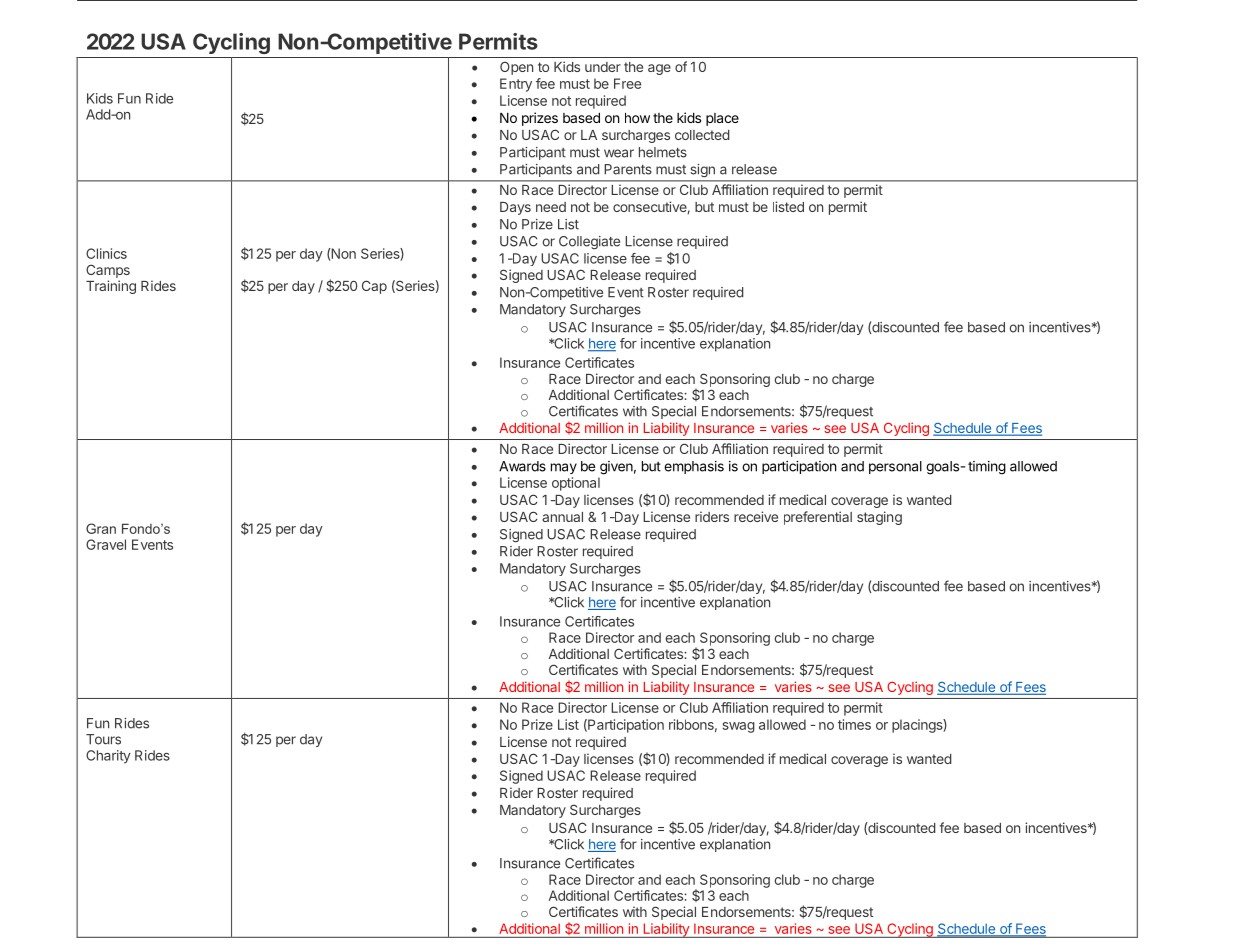 This page has width=1233, height=952. What do you see at coordinates (101, 528) in the page?
I see `Gran` at bounding box center [101, 528].
